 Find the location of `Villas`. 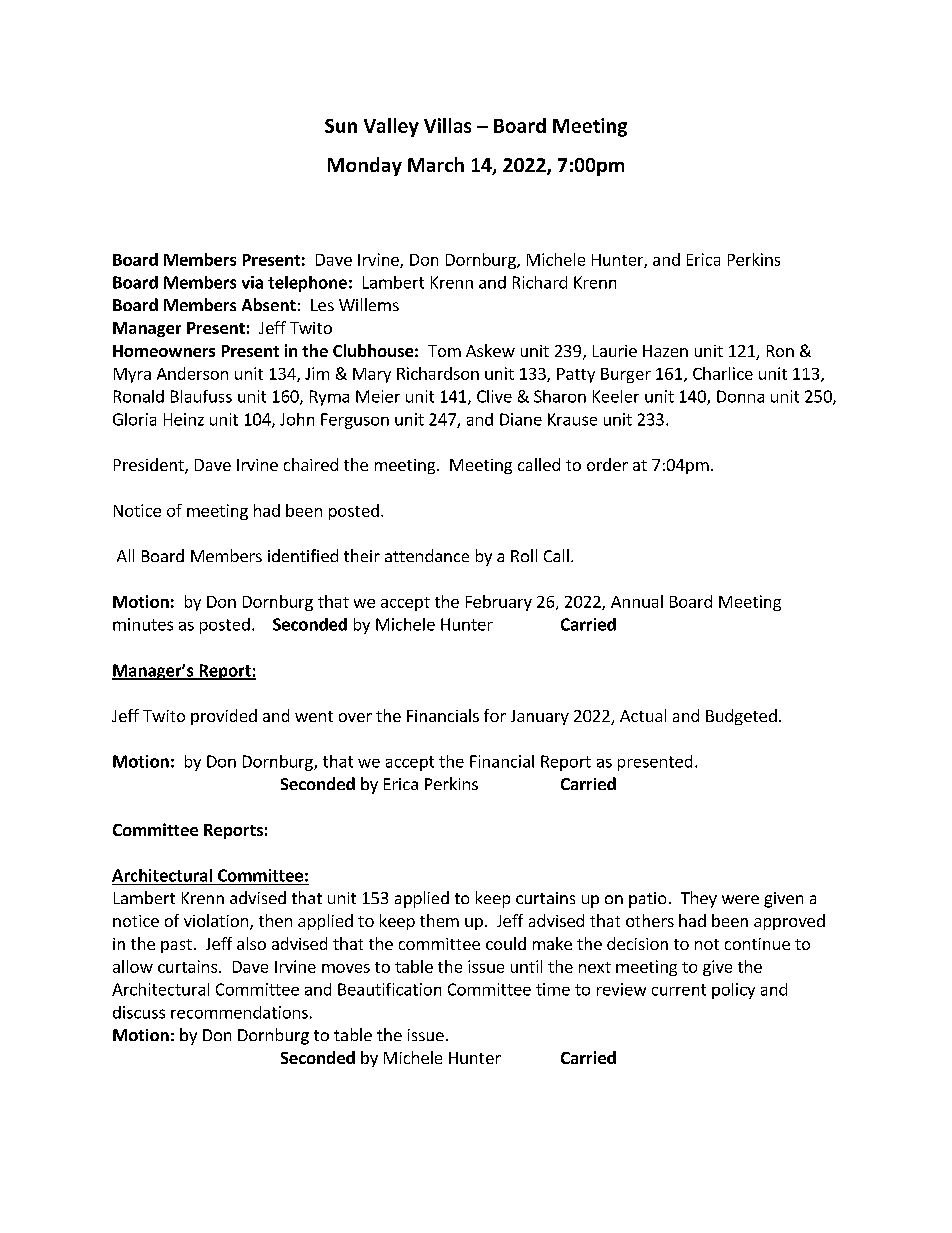

Villas is located at coordinates (447, 125).
